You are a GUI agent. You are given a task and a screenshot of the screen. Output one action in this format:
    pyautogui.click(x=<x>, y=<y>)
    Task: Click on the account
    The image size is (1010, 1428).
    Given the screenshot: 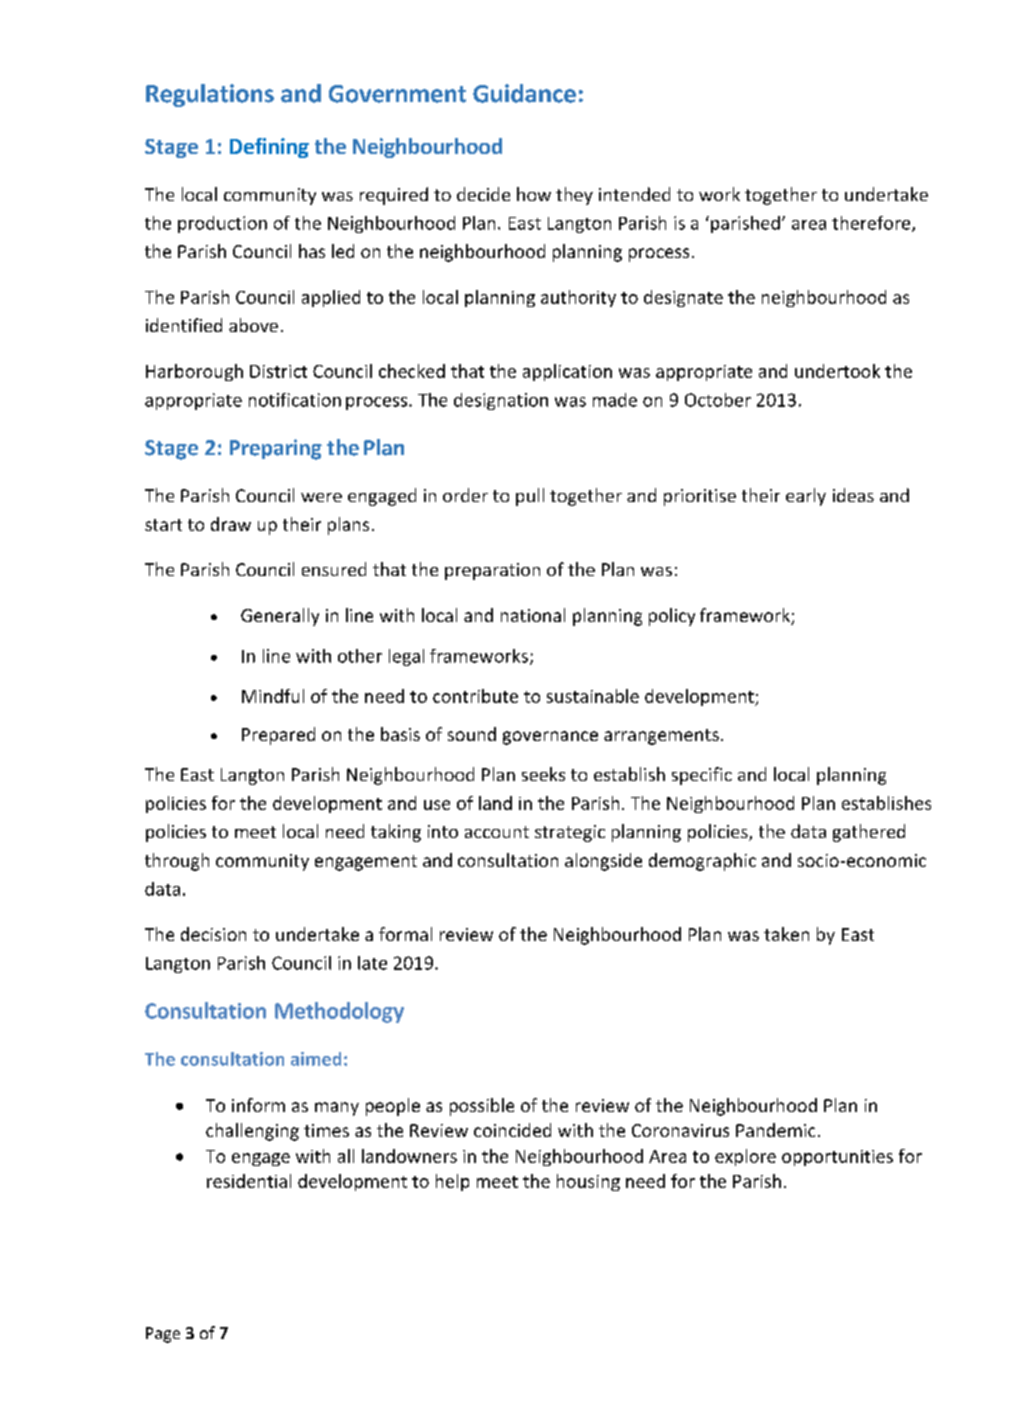 What is the action you would take?
    pyautogui.click(x=497, y=832)
